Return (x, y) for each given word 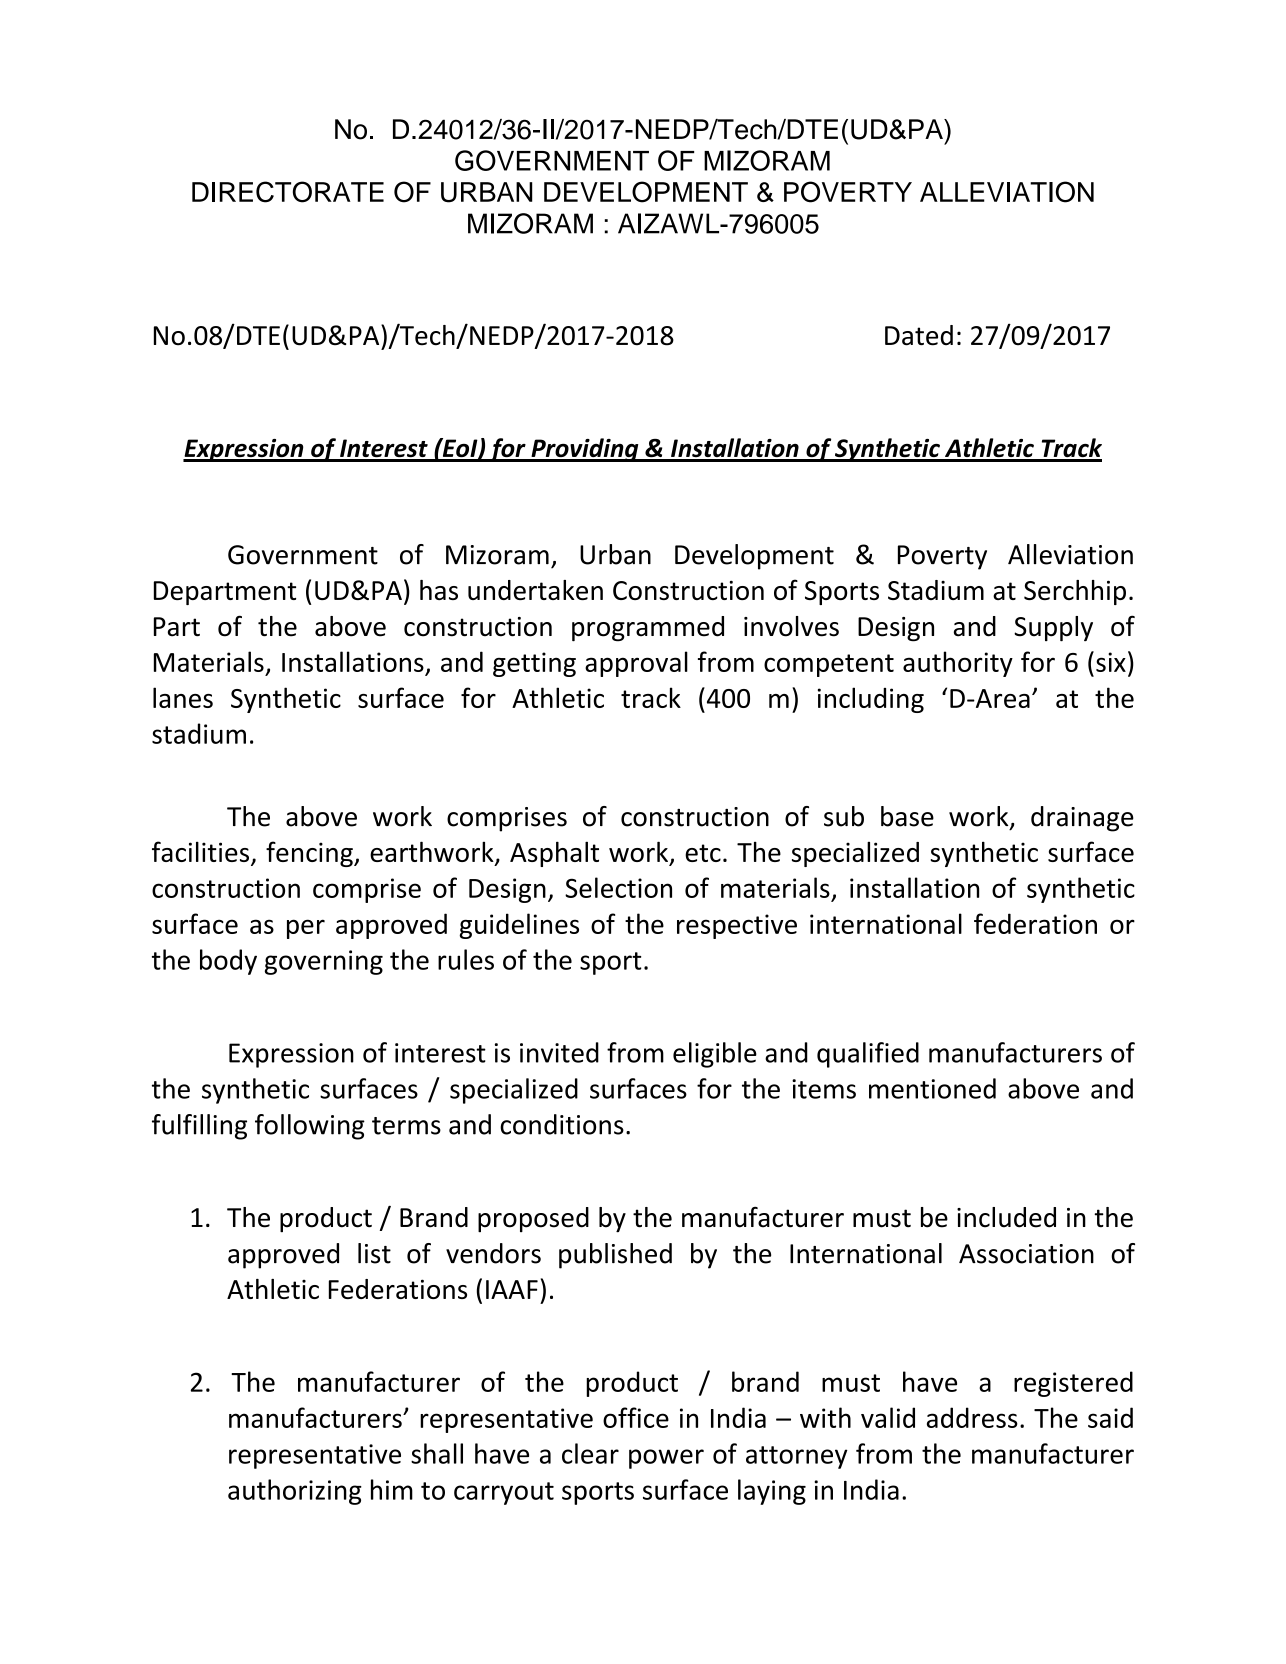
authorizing (295, 1492)
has (439, 590)
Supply (1053, 629)
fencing (310, 854)
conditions (562, 1124)
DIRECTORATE (288, 192)
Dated (919, 335)
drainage (1082, 819)
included (1006, 1217)
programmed (648, 629)
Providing (585, 450)
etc (703, 853)
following (310, 1127)
